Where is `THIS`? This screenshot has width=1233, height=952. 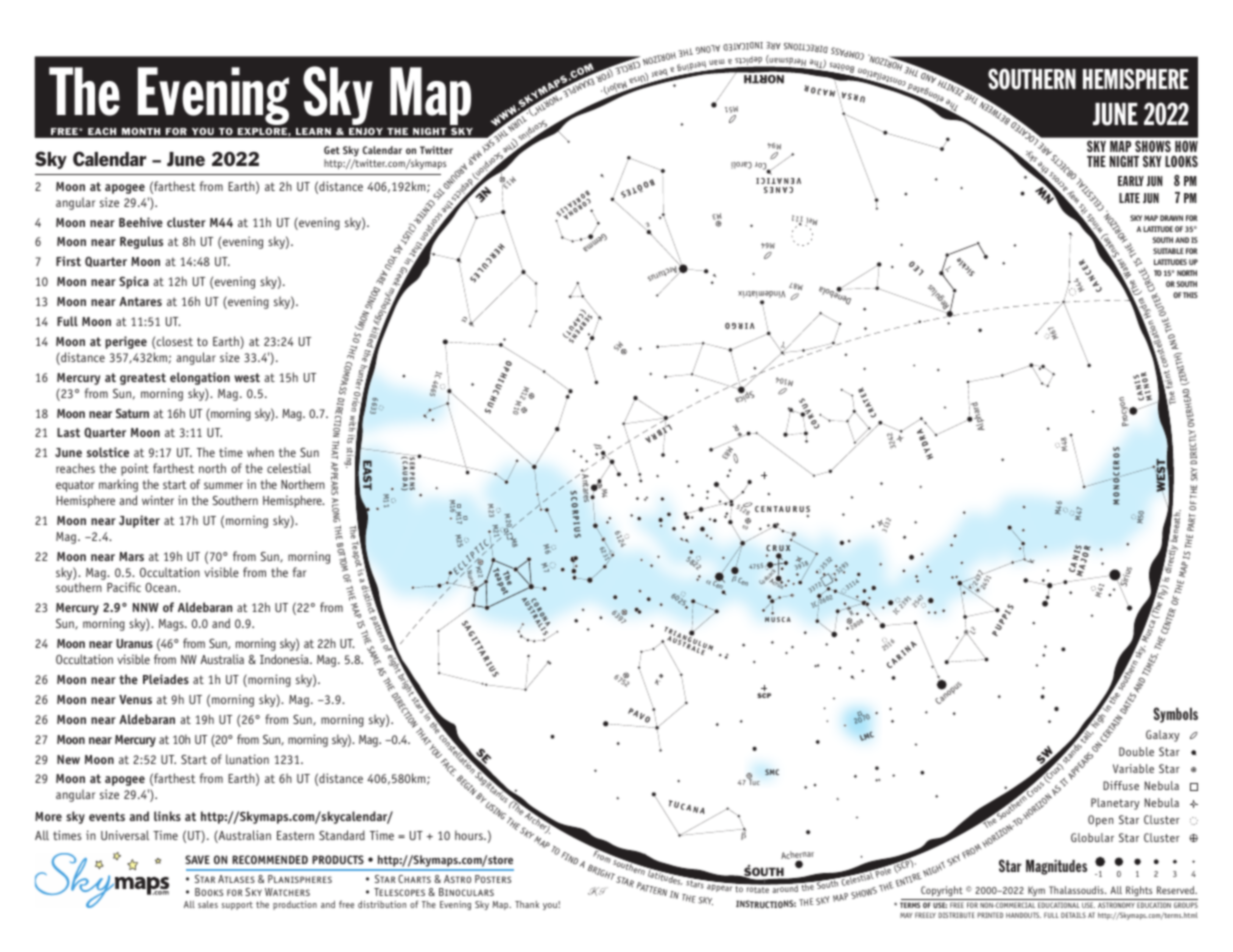
THIS is located at coordinates (1190, 295).
